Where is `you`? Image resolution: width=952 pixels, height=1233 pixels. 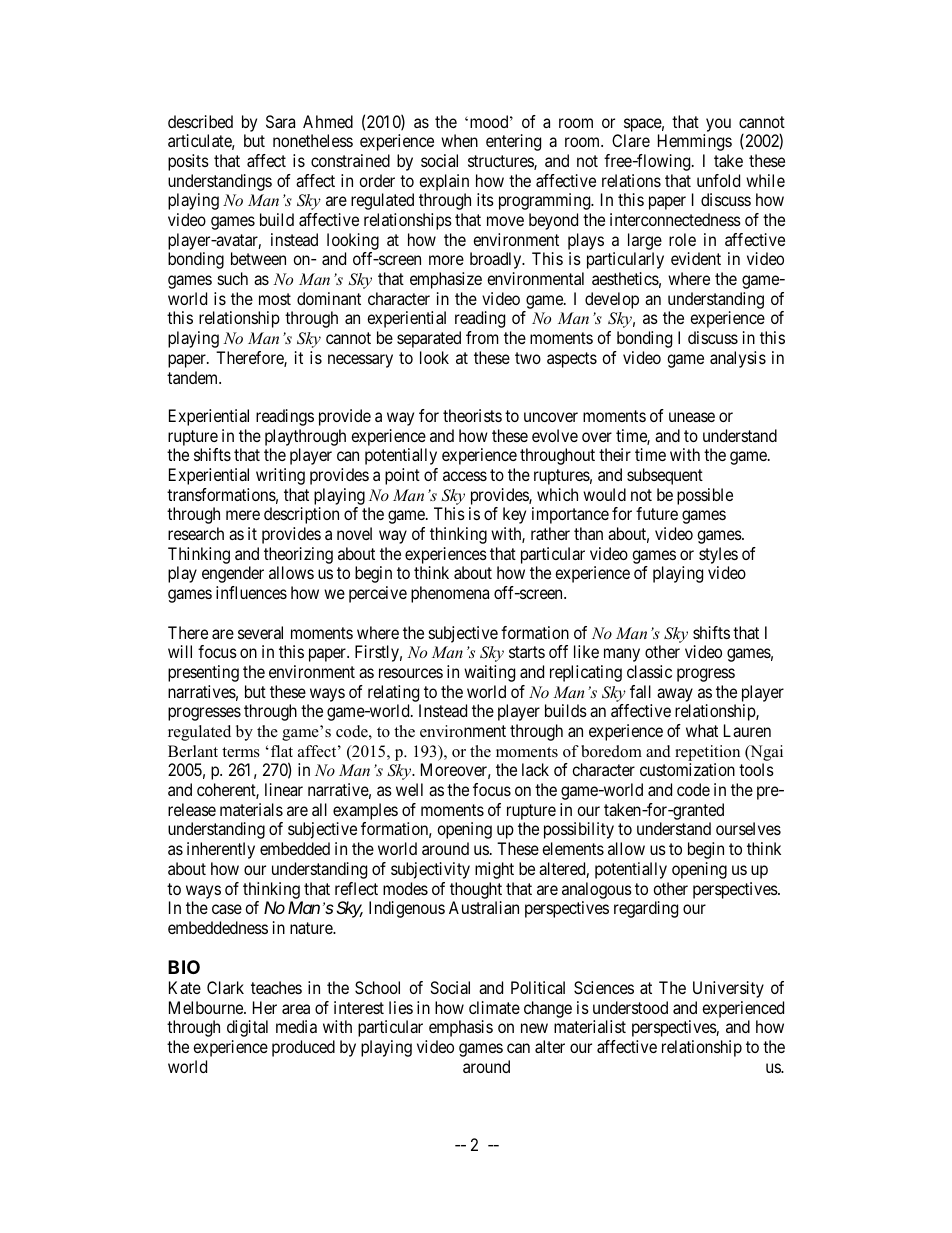 you is located at coordinates (718, 125).
